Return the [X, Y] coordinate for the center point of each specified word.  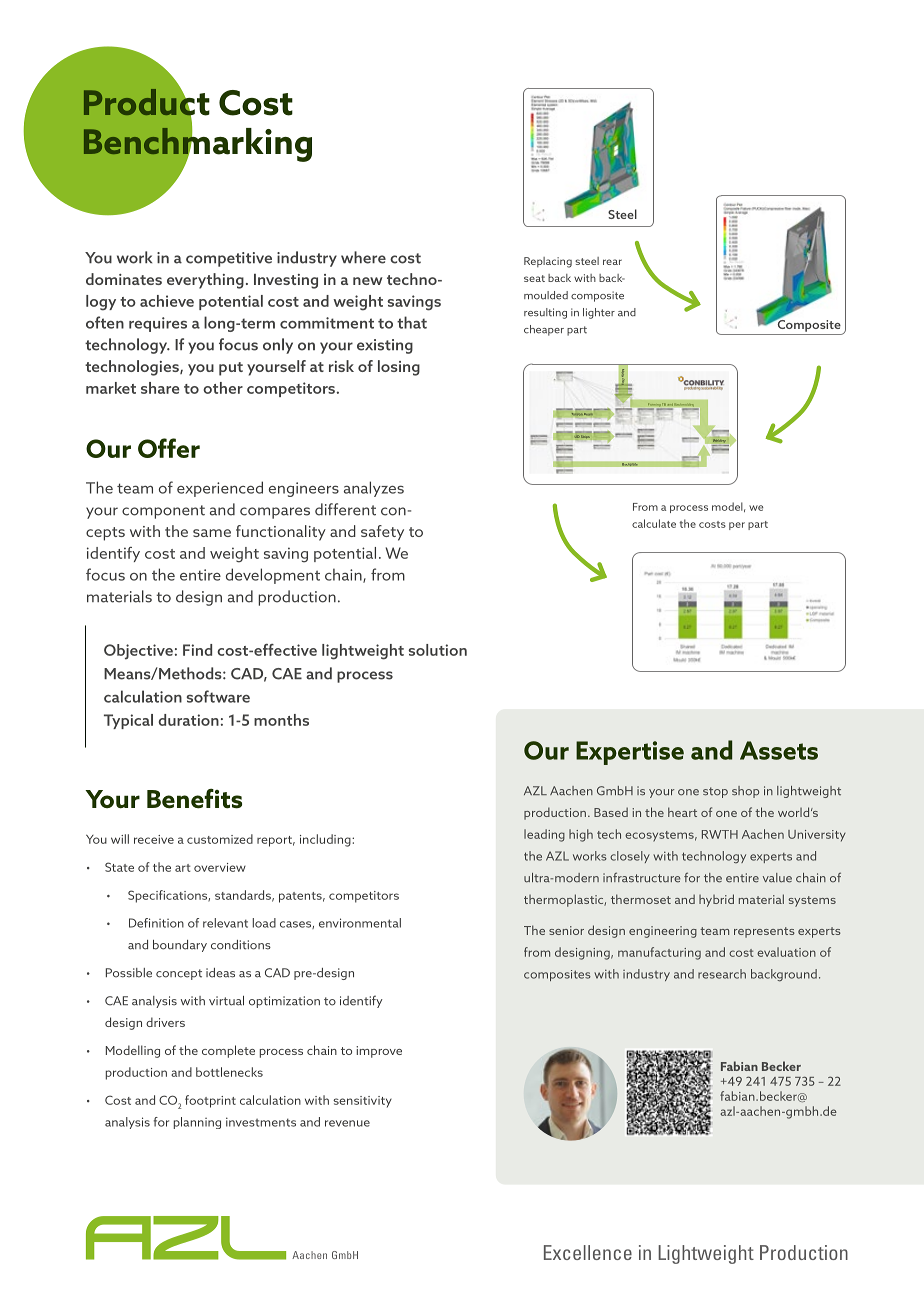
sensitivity [362, 1102]
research [722, 974]
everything [205, 281]
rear [612, 262]
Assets [779, 750]
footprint [210, 1101]
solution [437, 650]
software [218, 696]
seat [534, 278]
